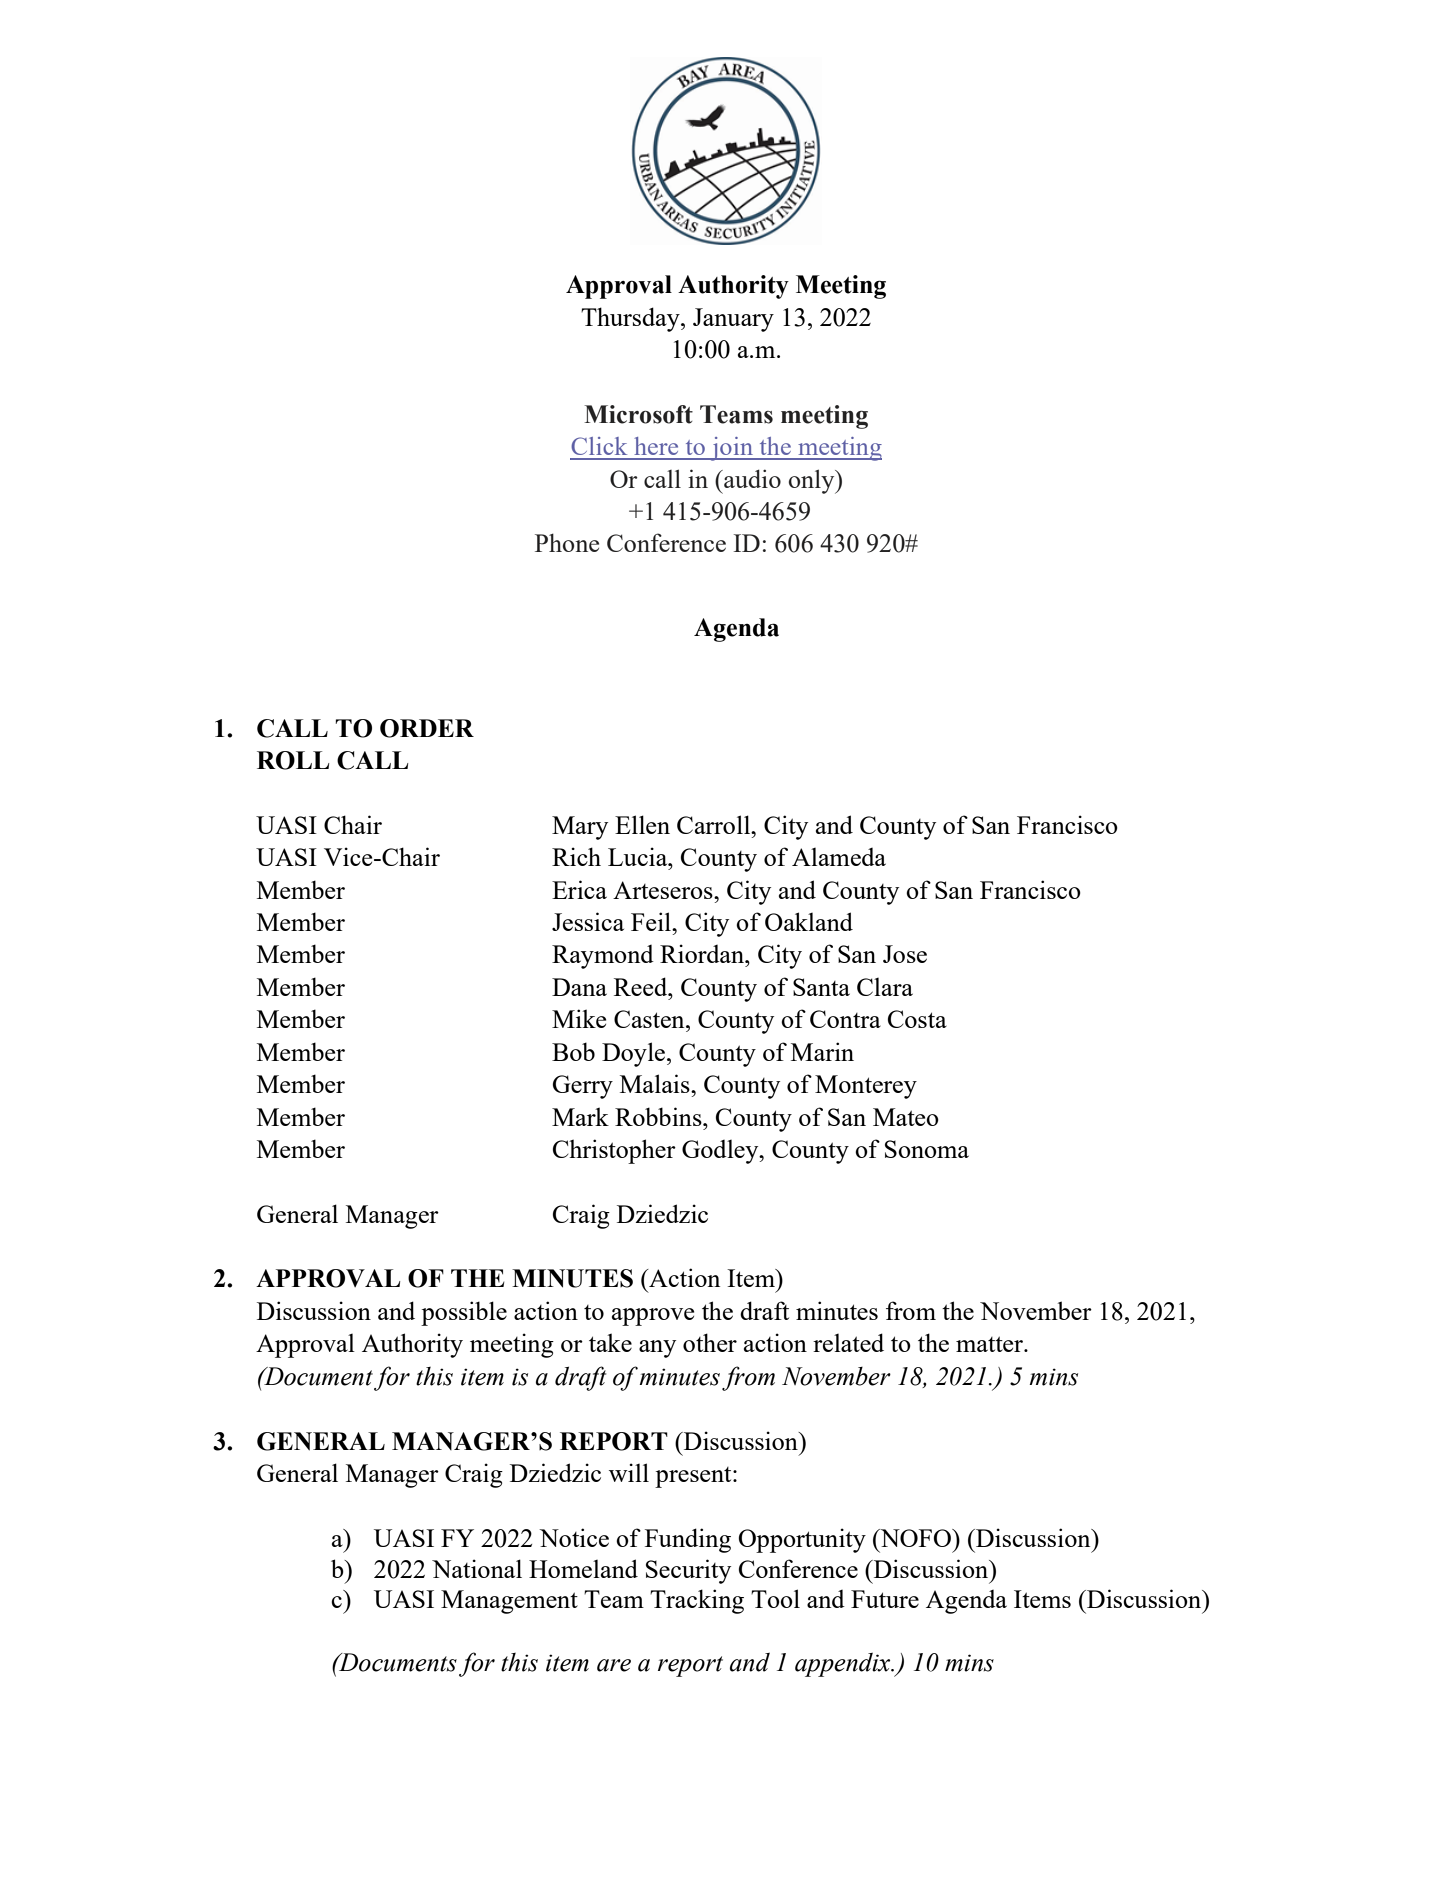 Image resolution: width=1453 pixels, height=1880 pixels. What do you see at coordinates (813, 481) in the page?
I see `only` at bounding box center [813, 481].
